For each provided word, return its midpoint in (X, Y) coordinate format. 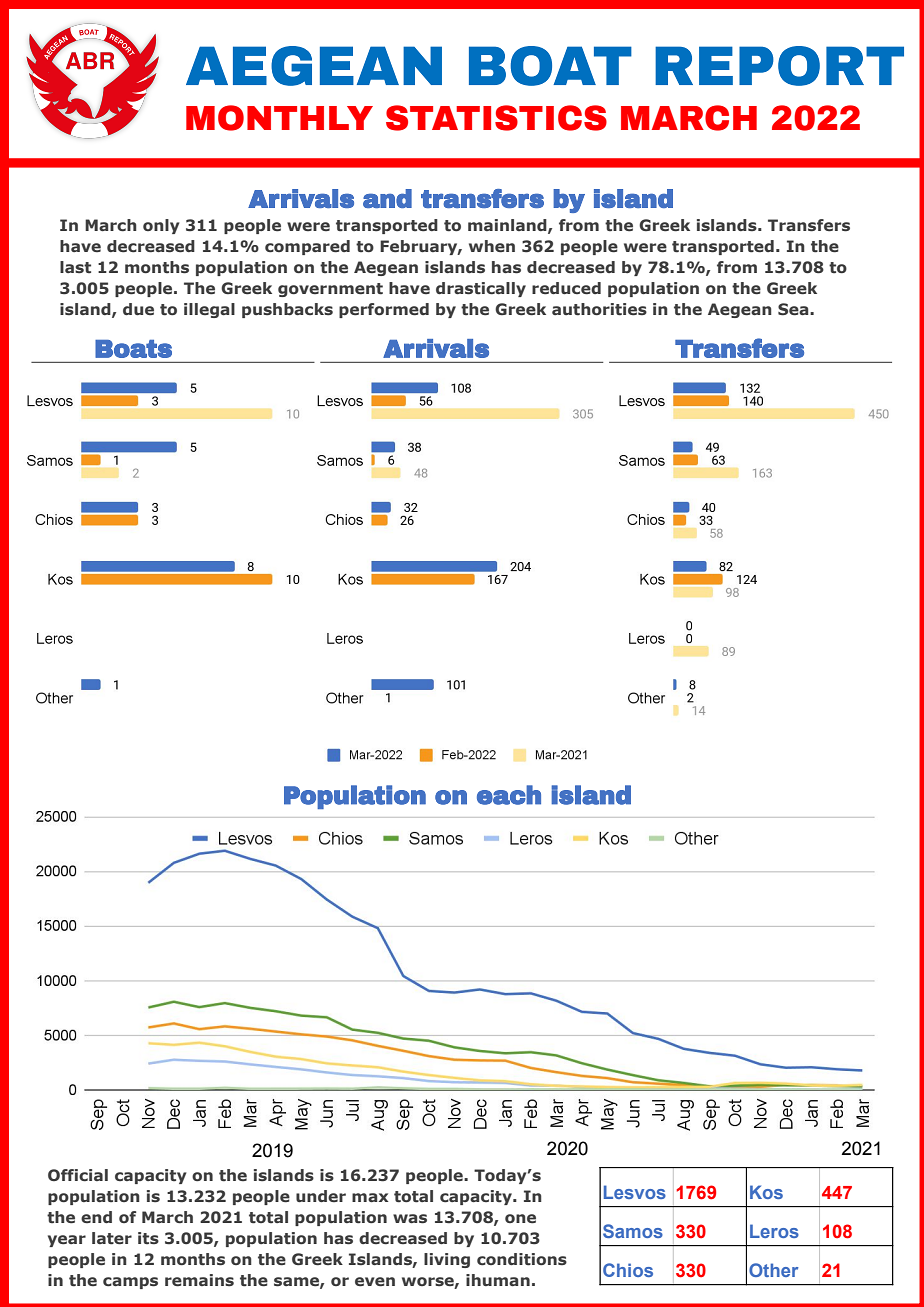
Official (78, 1175)
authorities (599, 309)
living (447, 1260)
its (148, 1238)
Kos (766, 1192)
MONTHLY (279, 118)
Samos (633, 1231)
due (138, 309)
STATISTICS (496, 118)
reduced (566, 288)
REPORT (779, 66)
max (370, 1197)
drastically (481, 289)
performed (384, 310)
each (509, 795)
